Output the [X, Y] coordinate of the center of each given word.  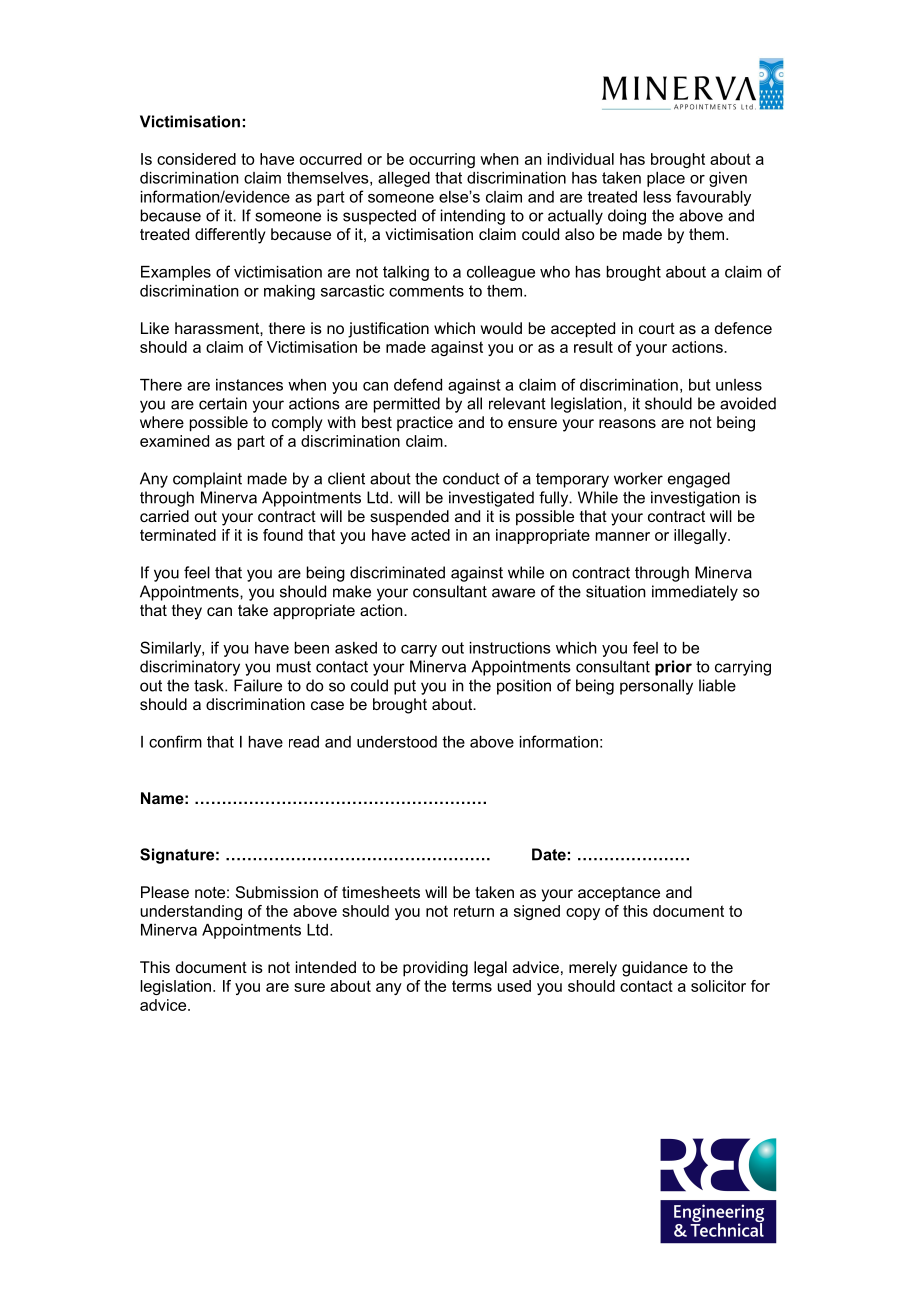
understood [397, 742]
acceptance [619, 894]
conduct [471, 478]
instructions [510, 648]
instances [249, 385]
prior [673, 668]
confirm [175, 741]
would [501, 328]
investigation [695, 499]
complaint [207, 480]
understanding [191, 912]
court [657, 328]
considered [196, 159]
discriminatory [190, 668]
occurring [442, 160]
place [666, 179]
